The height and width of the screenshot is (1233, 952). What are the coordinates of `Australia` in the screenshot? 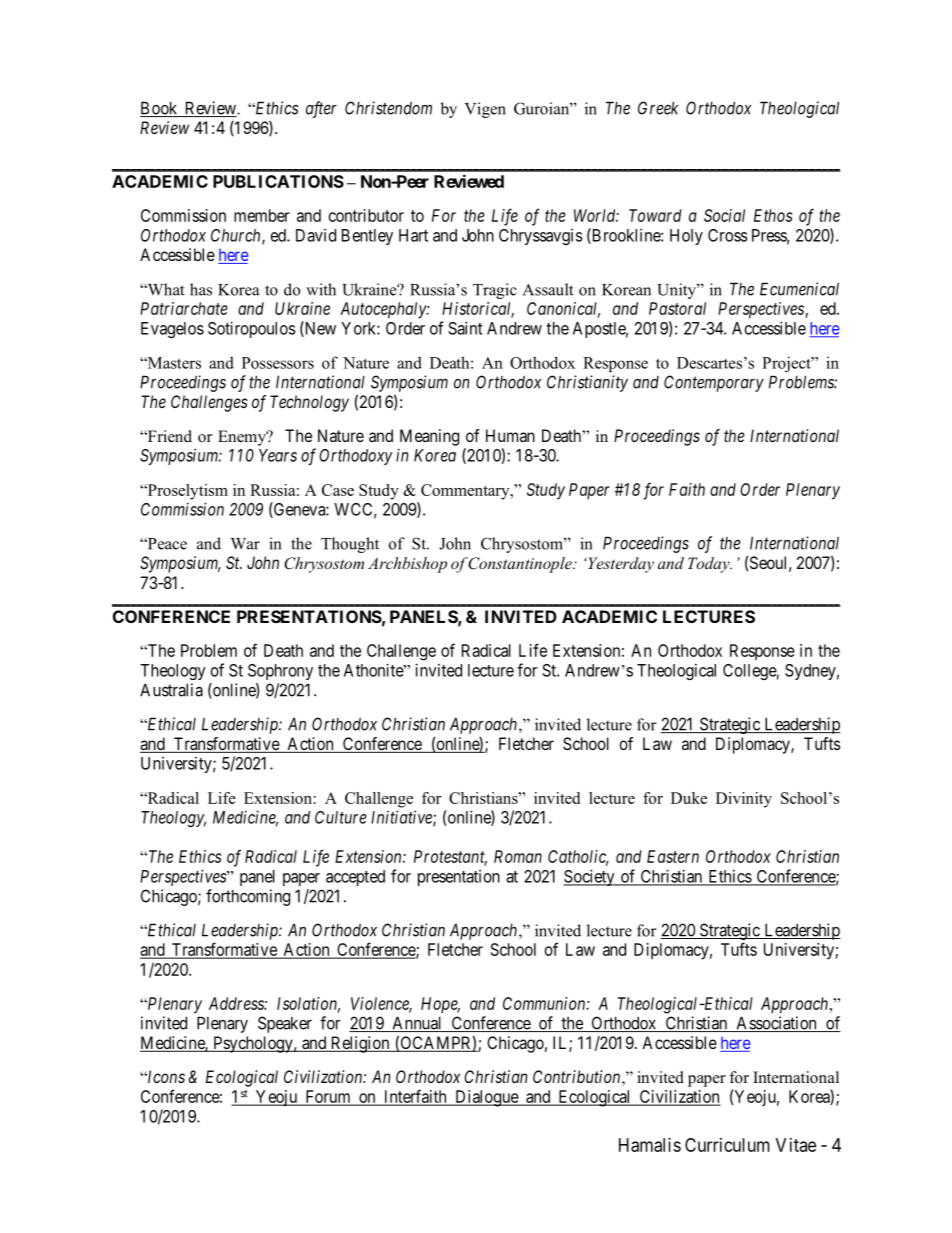 It's located at (171, 690).
